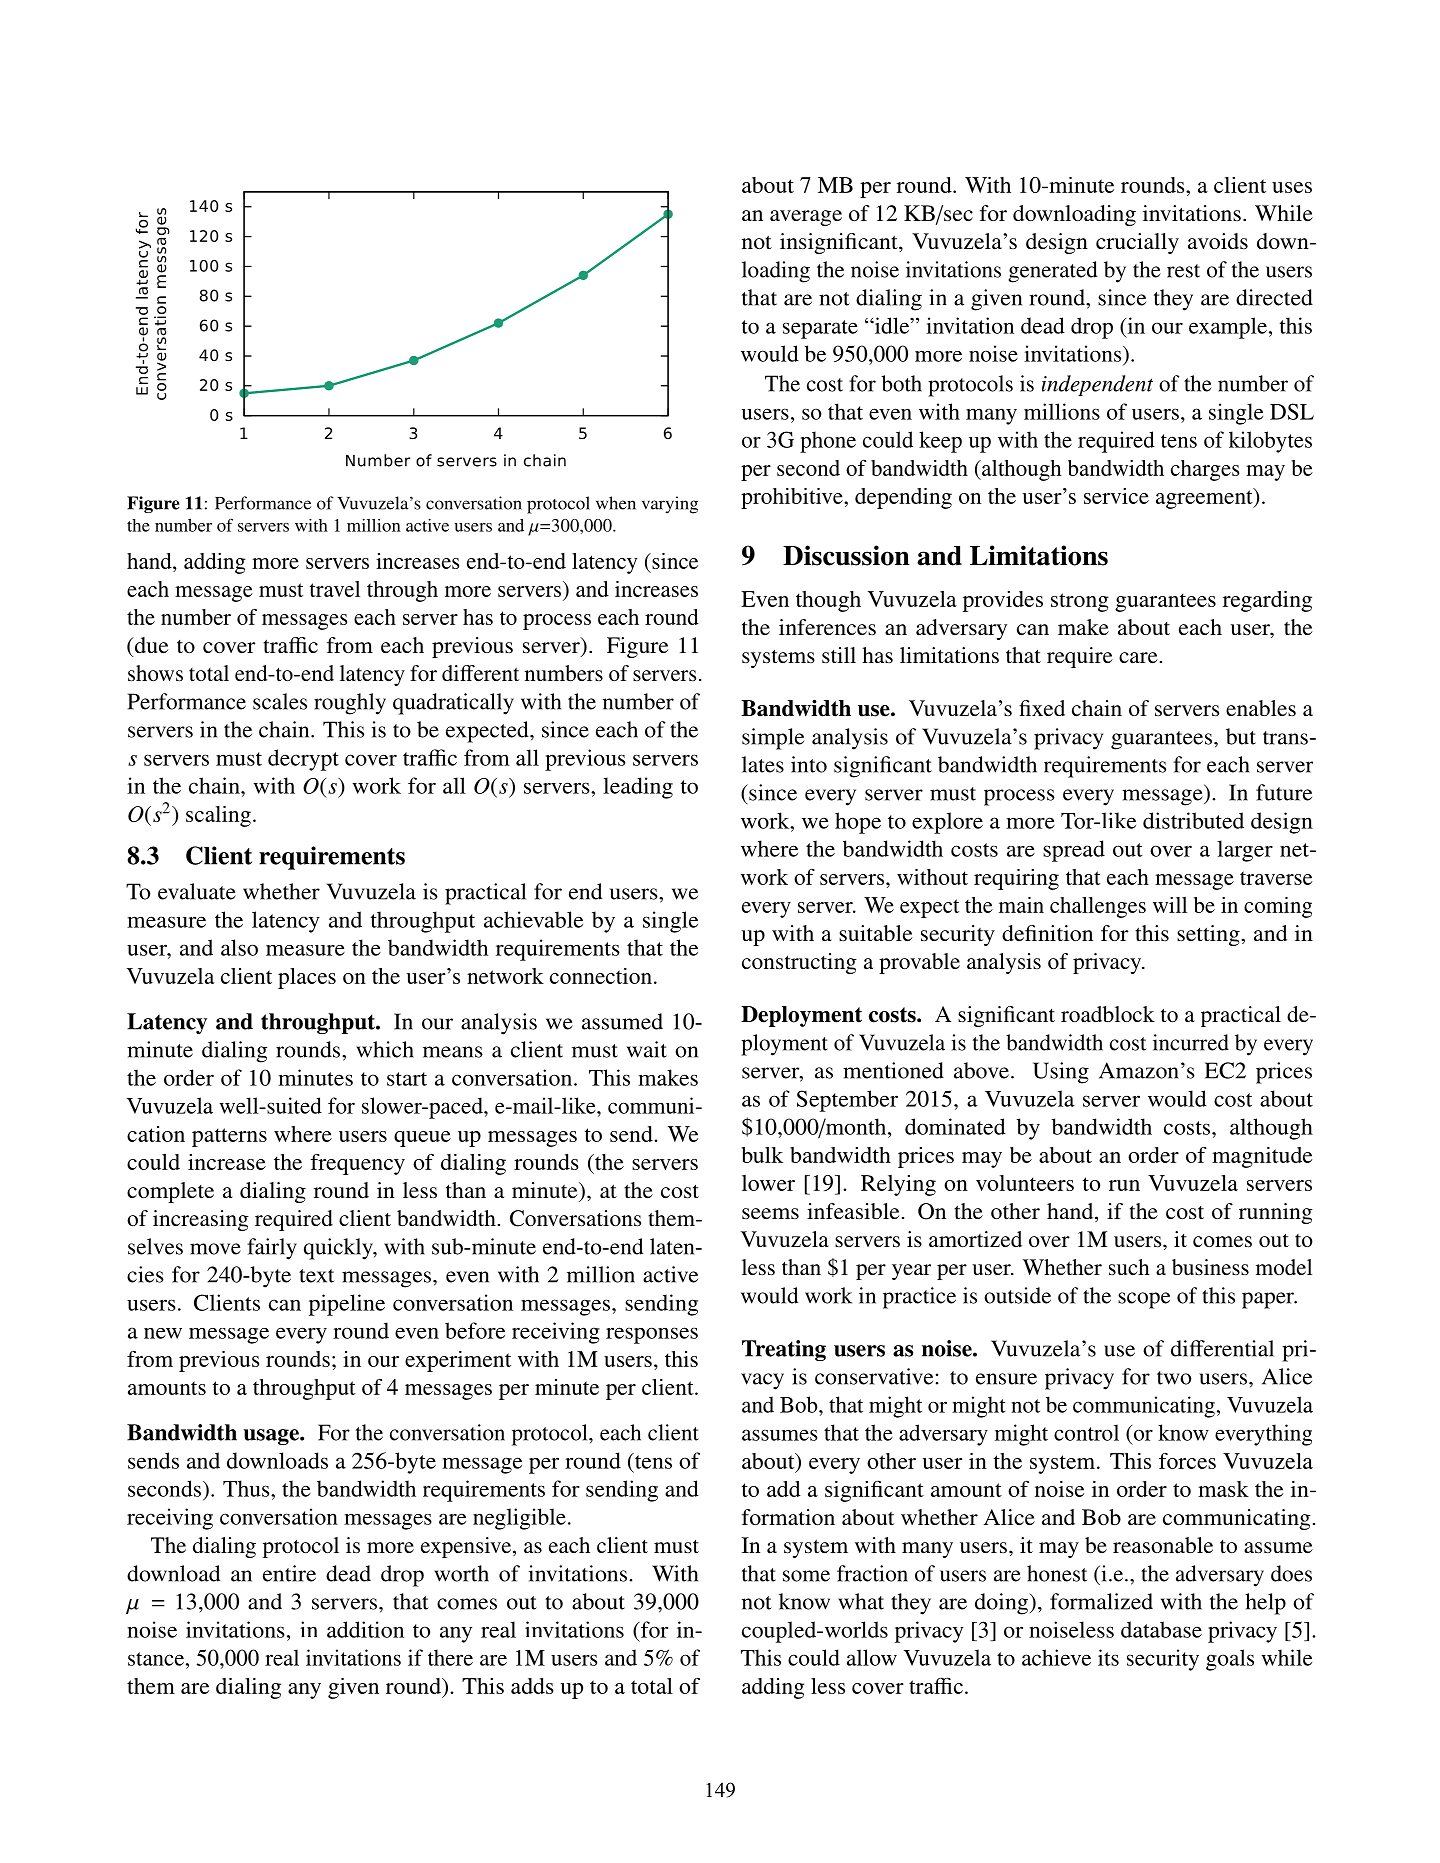 The width and height of the page is (1440, 1863). I want to click on distributed, so click(1193, 820).
